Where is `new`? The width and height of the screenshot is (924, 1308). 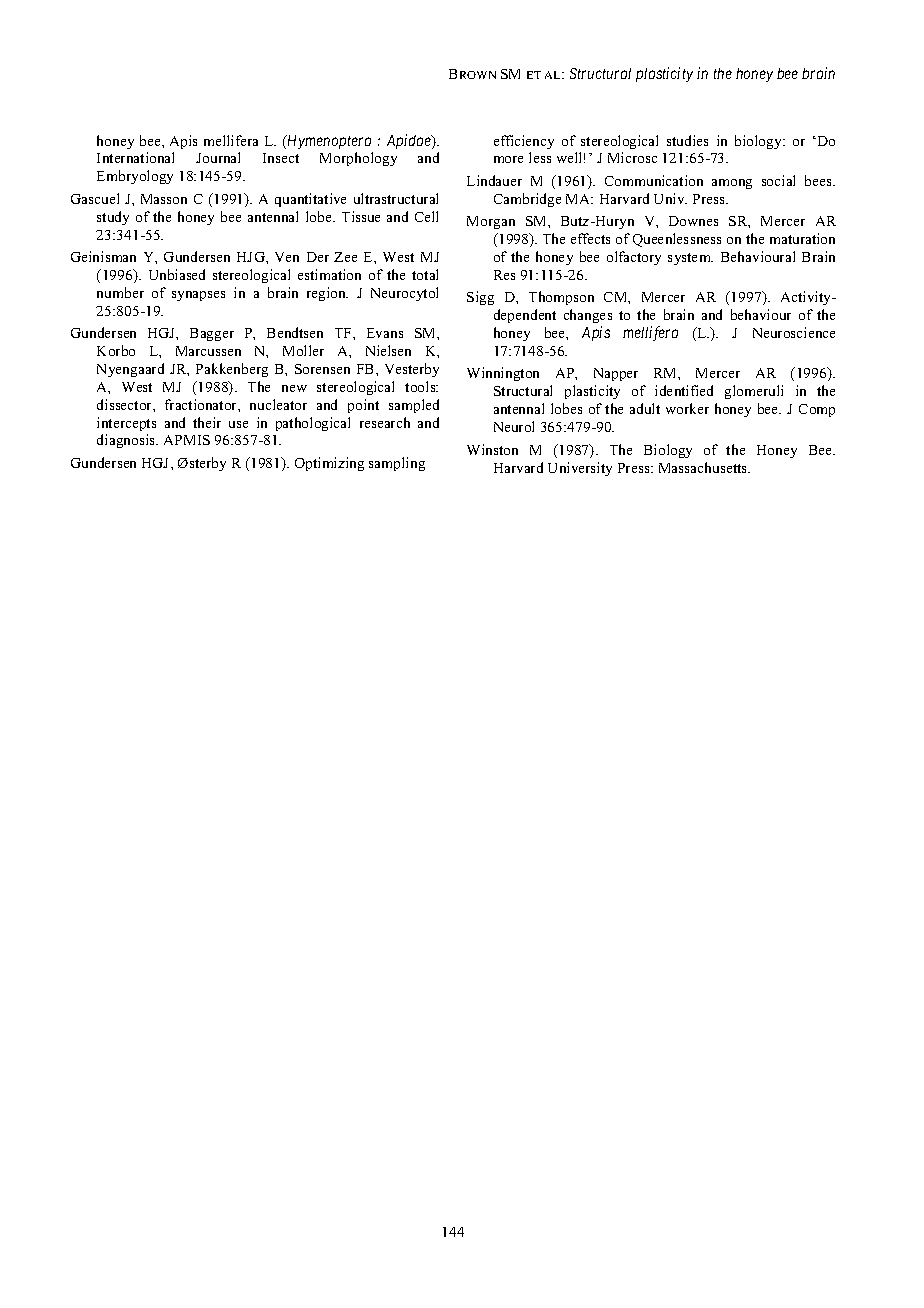
new is located at coordinates (294, 388).
